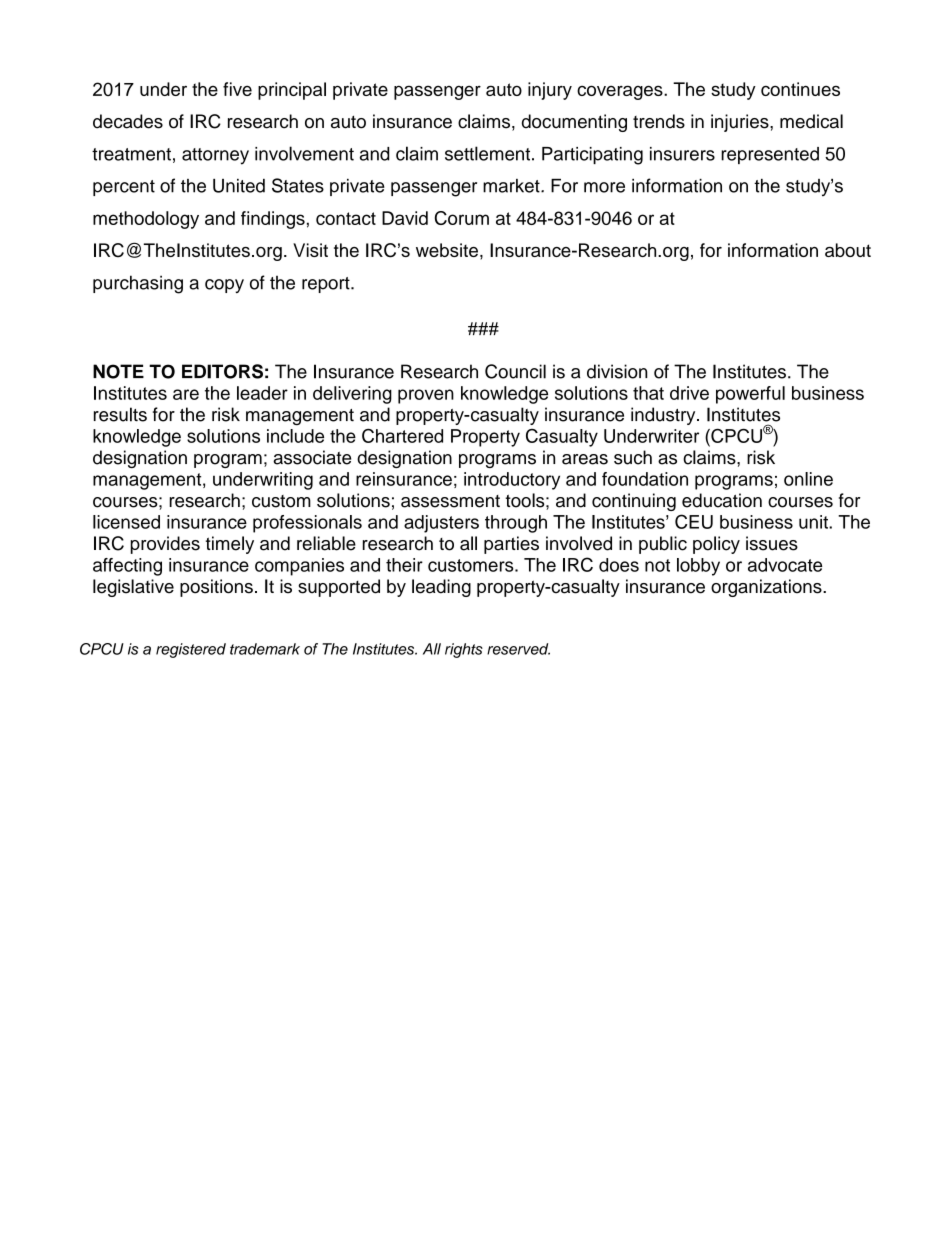  What do you see at coordinates (741, 123) in the image?
I see `injuries` at bounding box center [741, 123].
